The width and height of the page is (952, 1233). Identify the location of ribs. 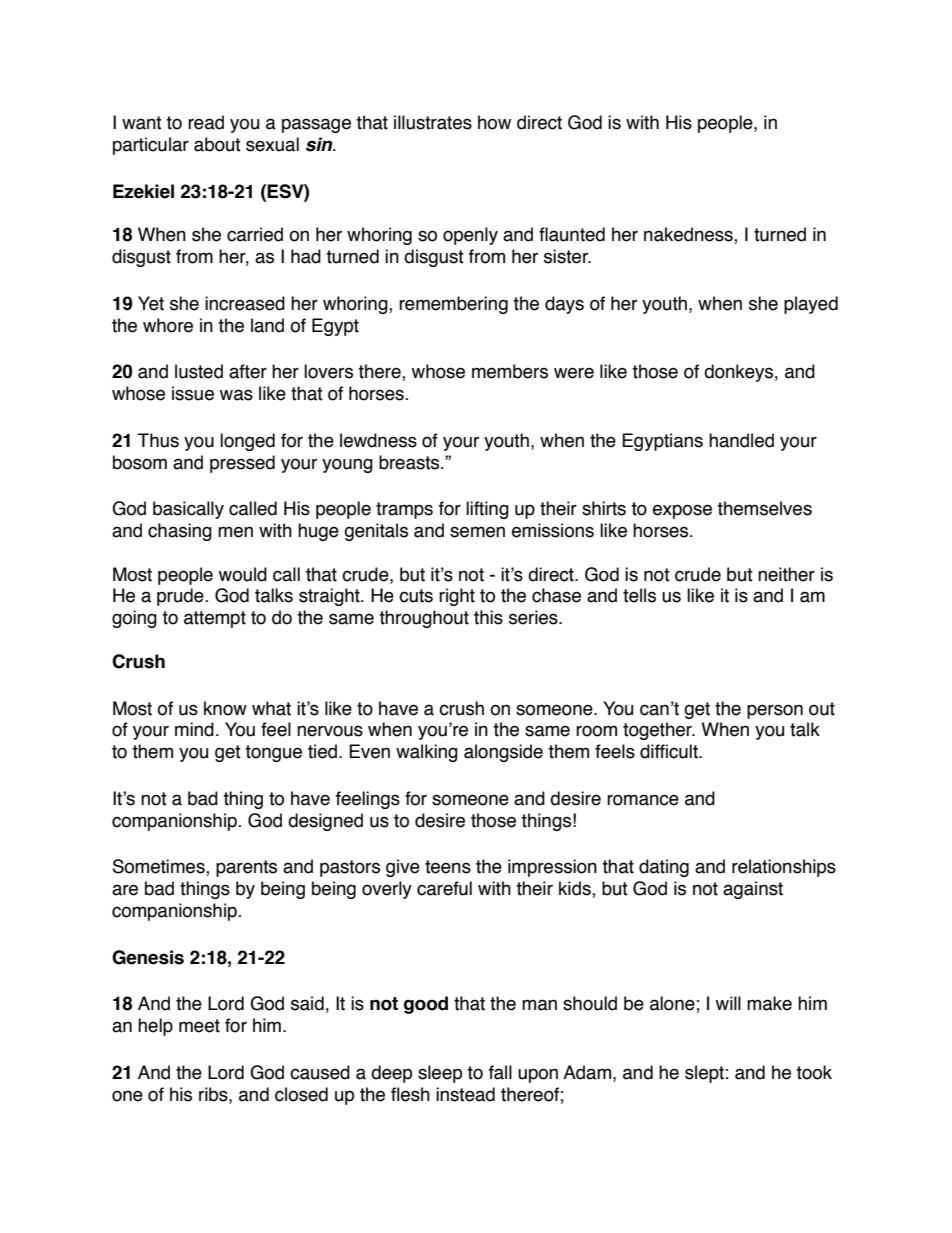
(214, 1094).
